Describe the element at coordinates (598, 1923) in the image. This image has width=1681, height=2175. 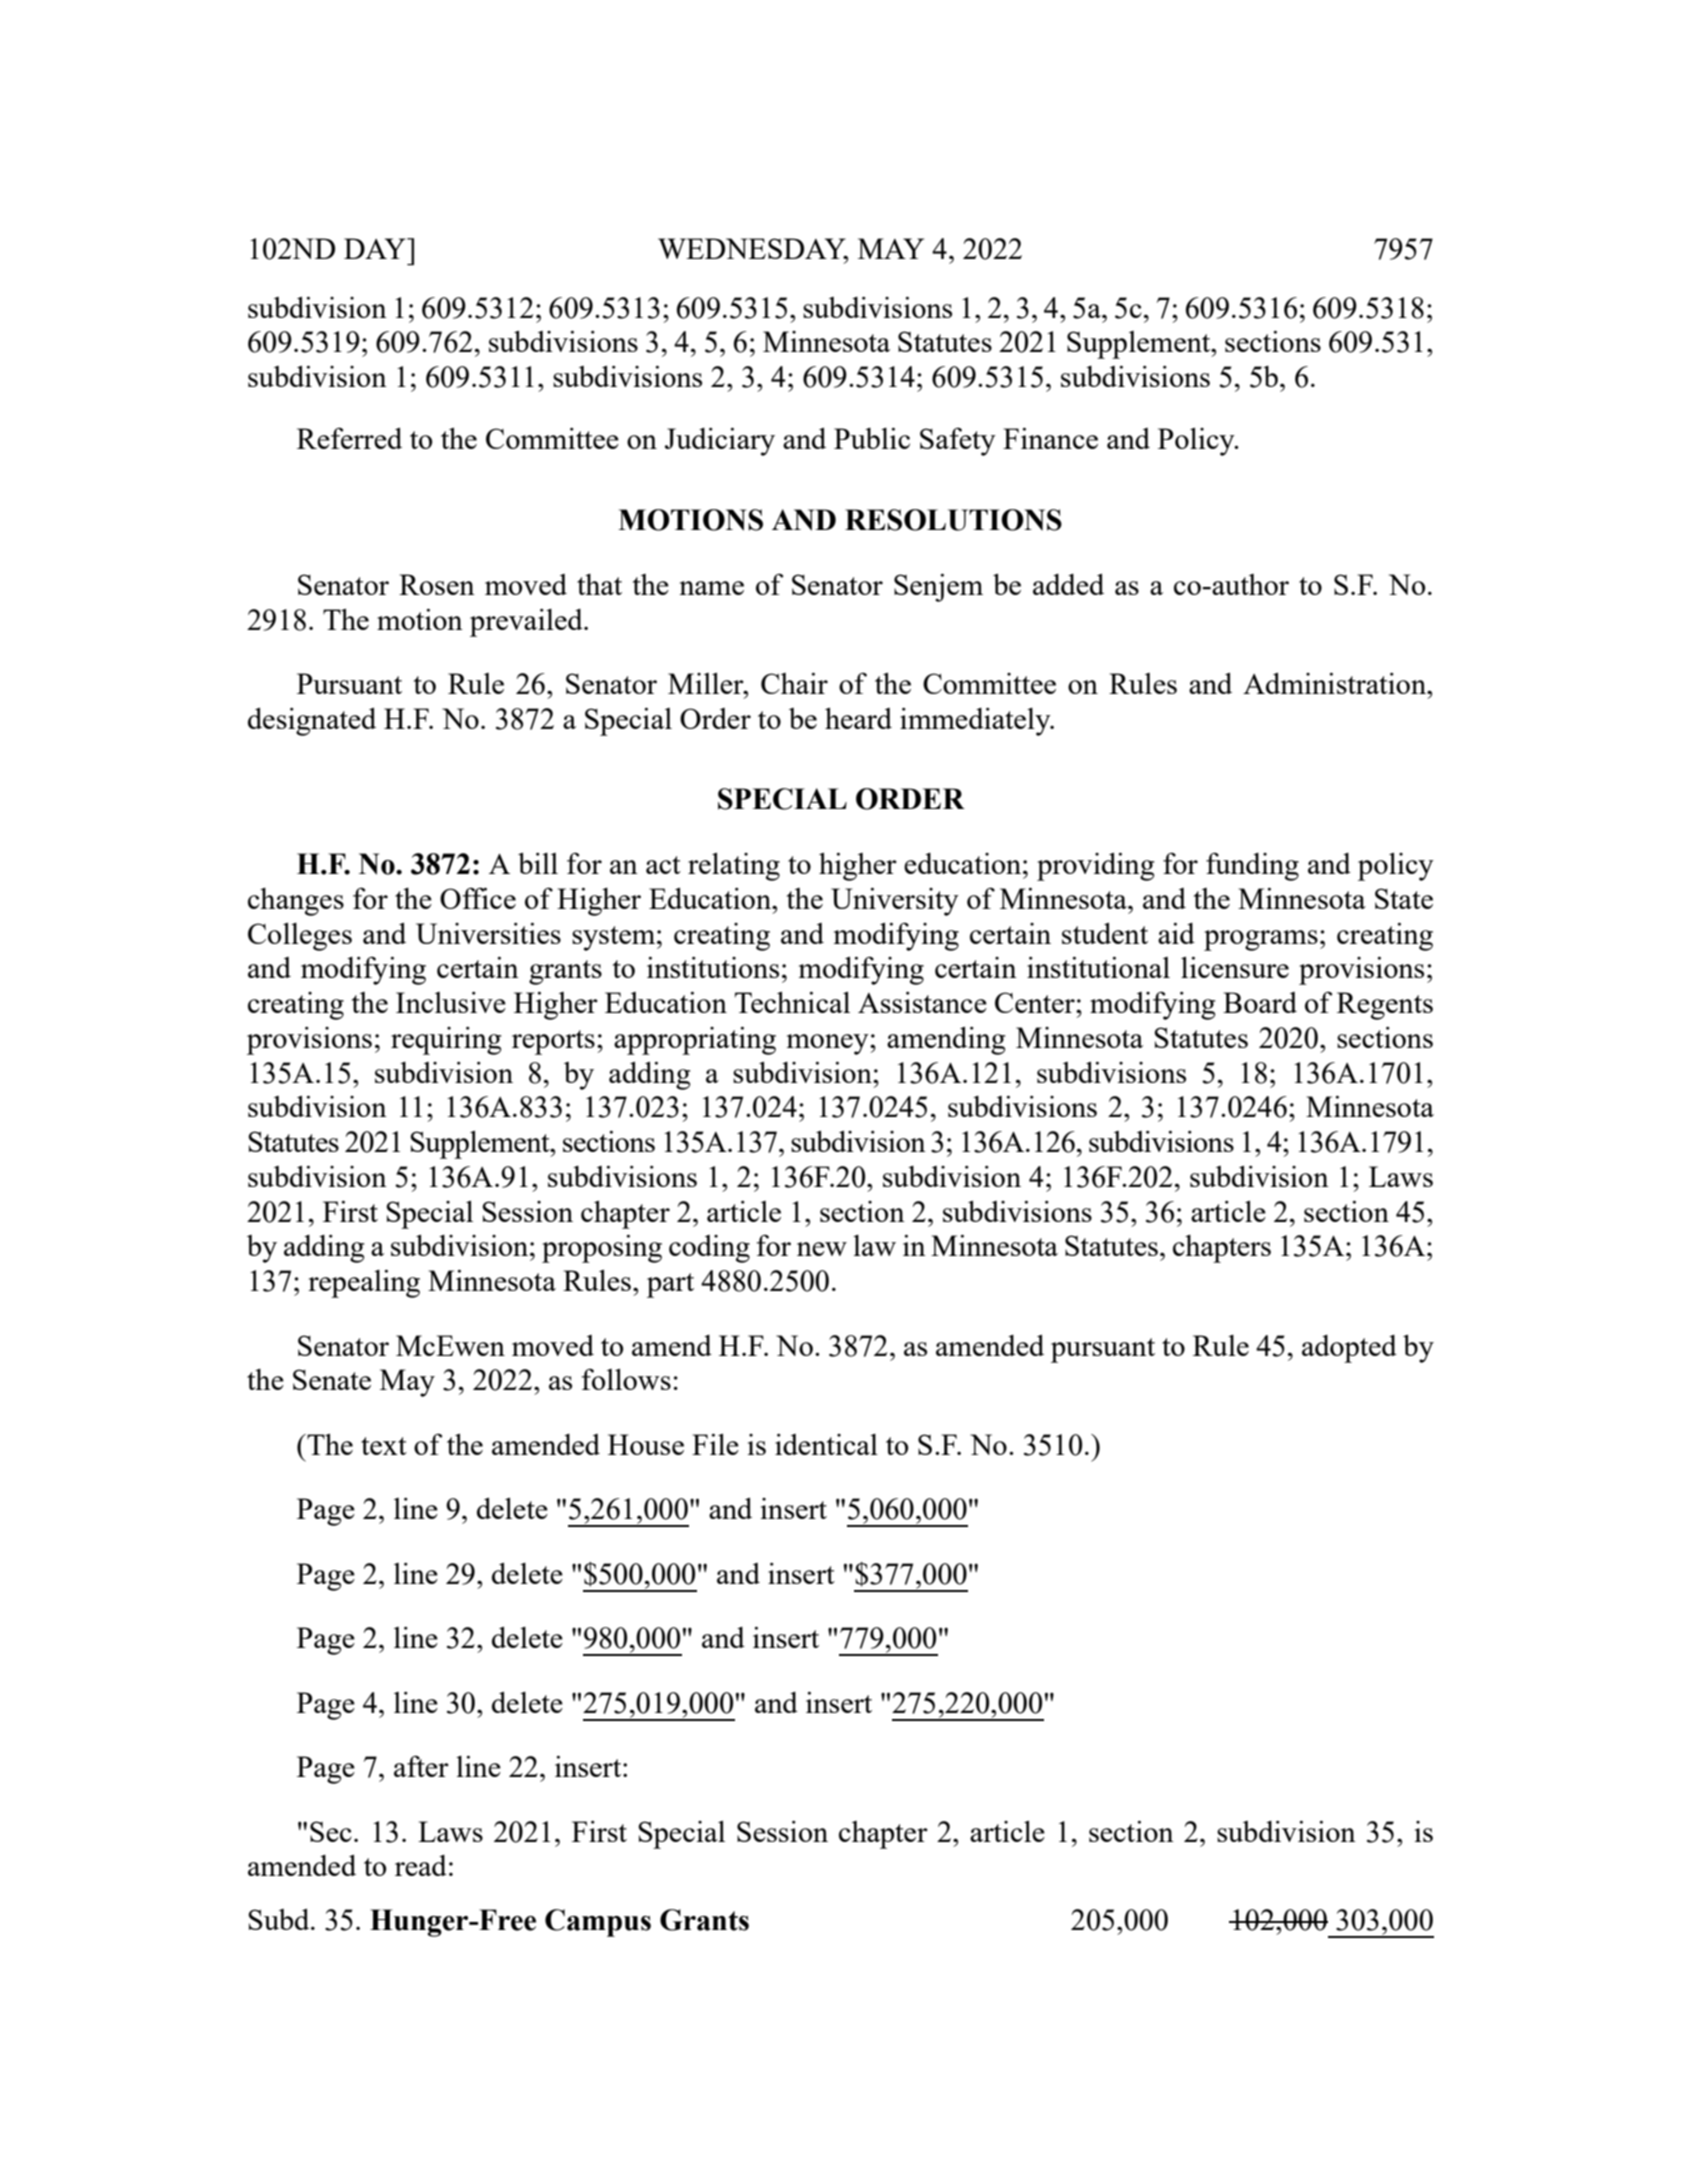
I see `Campus` at that location.
